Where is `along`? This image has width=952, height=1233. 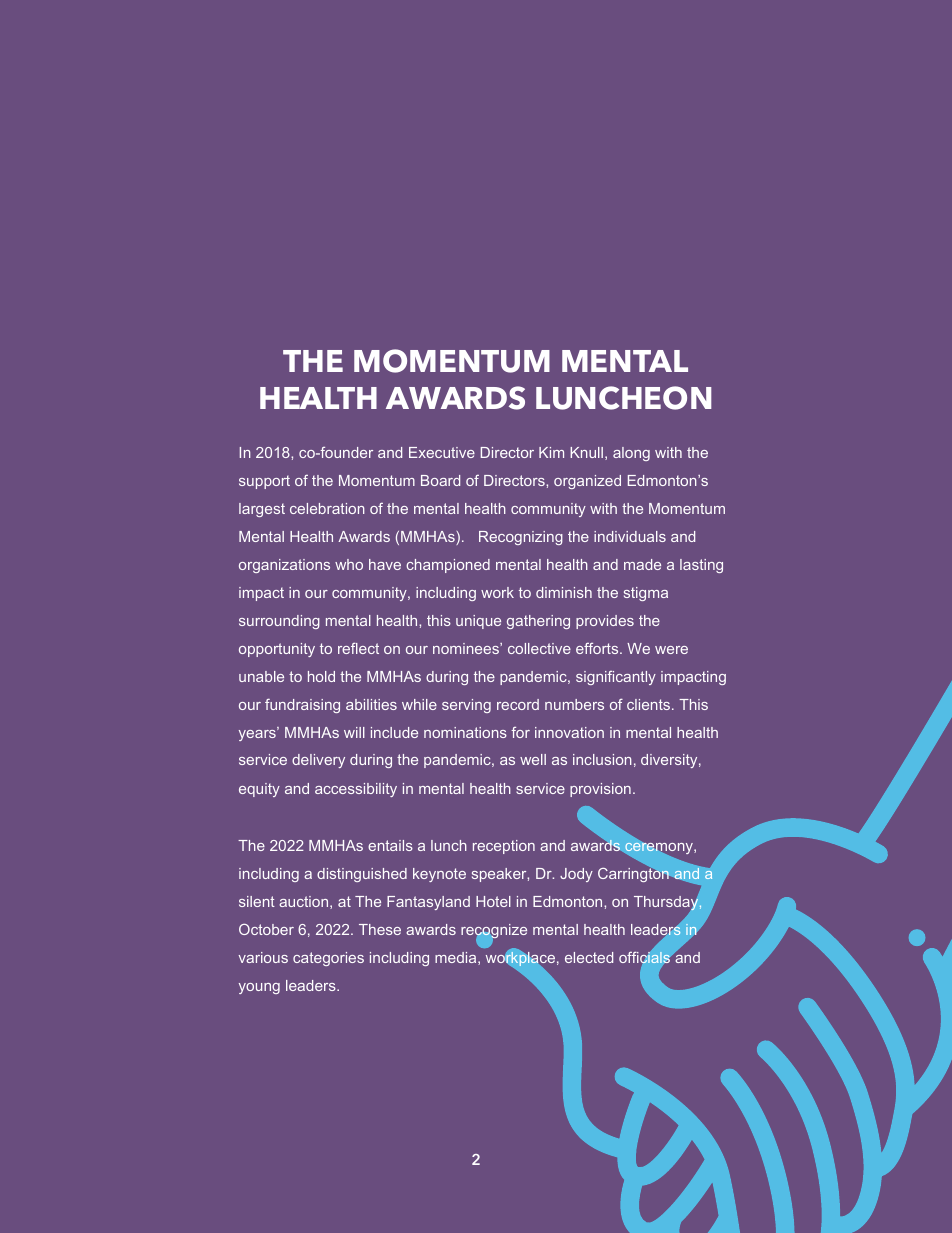 along is located at coordinates (631, 454).
